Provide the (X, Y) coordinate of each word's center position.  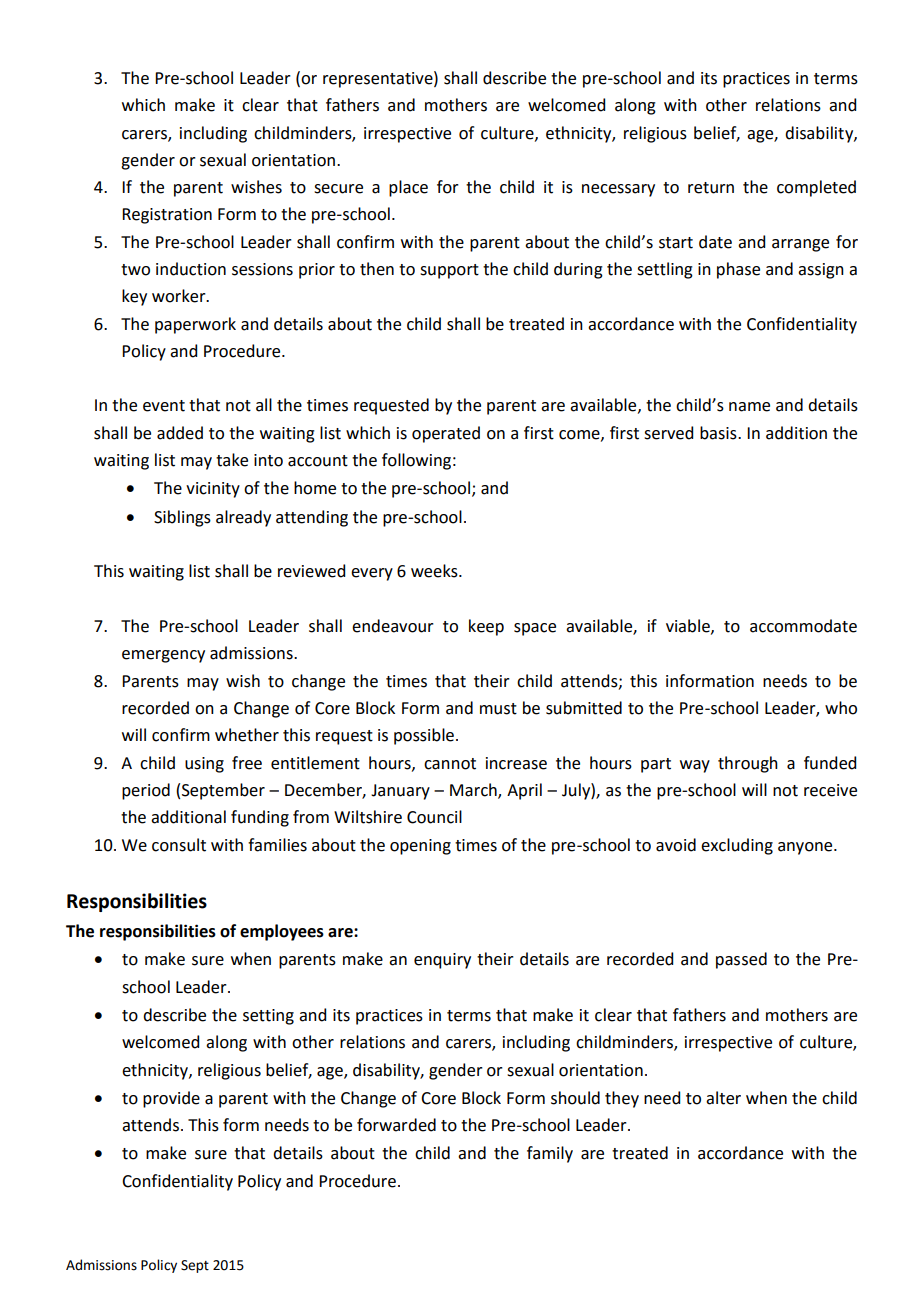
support (449, 271)
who (841, 708)
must (498, 709)
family (550, 1154)
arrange (800, 245)
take (232, 460)
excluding (737, 846)
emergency (163, 656)
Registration (167, 216)
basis (719, 433)
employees (282, 932)
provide (171, 1099)
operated (446, 434)
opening (420, 847)
